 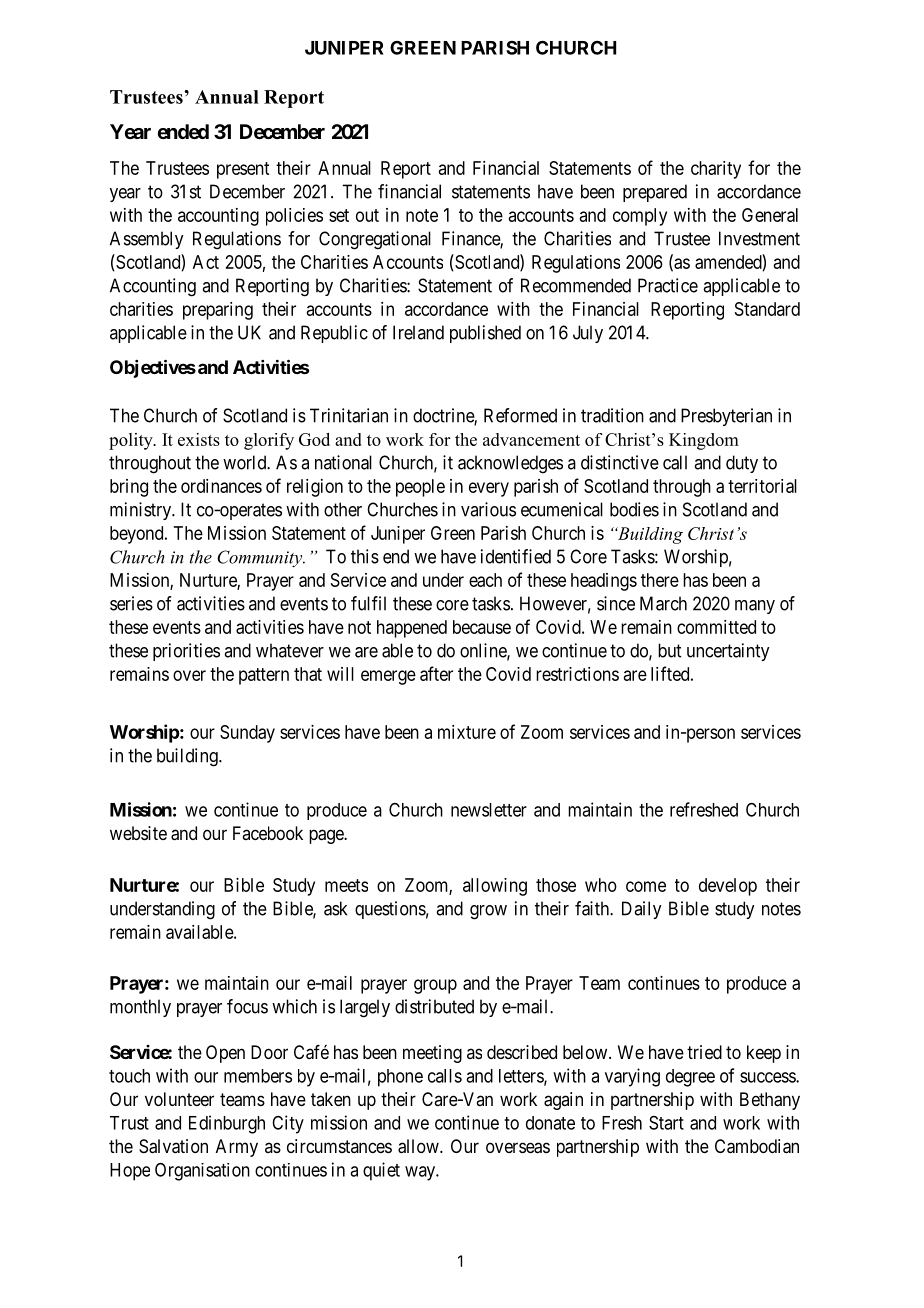 What do you see at coordinates (488, 509) in the screenshot?
I see `various` at bounding box center [488, 509].
